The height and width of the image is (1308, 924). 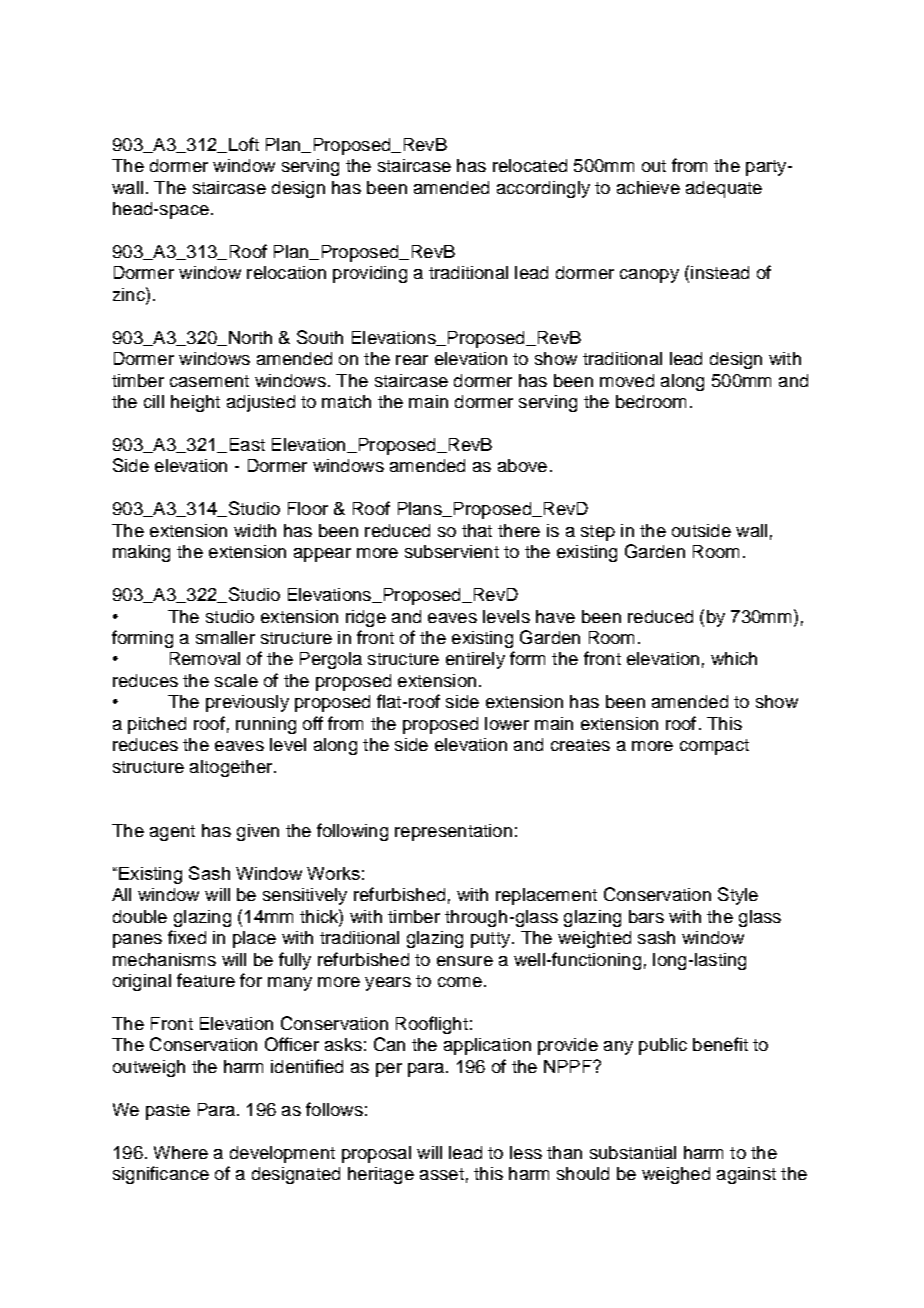 I want to click on Where, so click(x=181, y=1152).
